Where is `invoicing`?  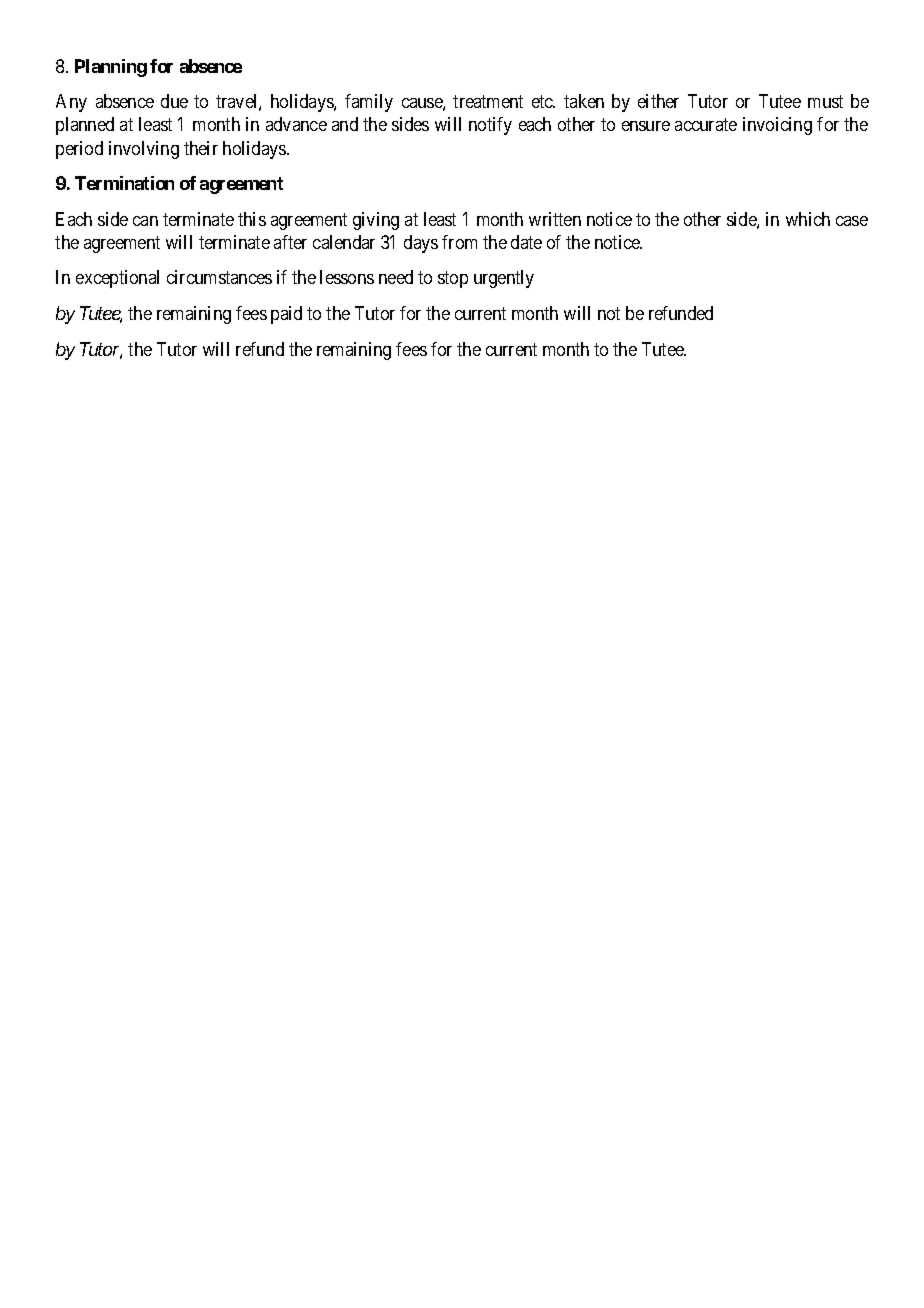
invoicing is located at coordinates (777, 126).
